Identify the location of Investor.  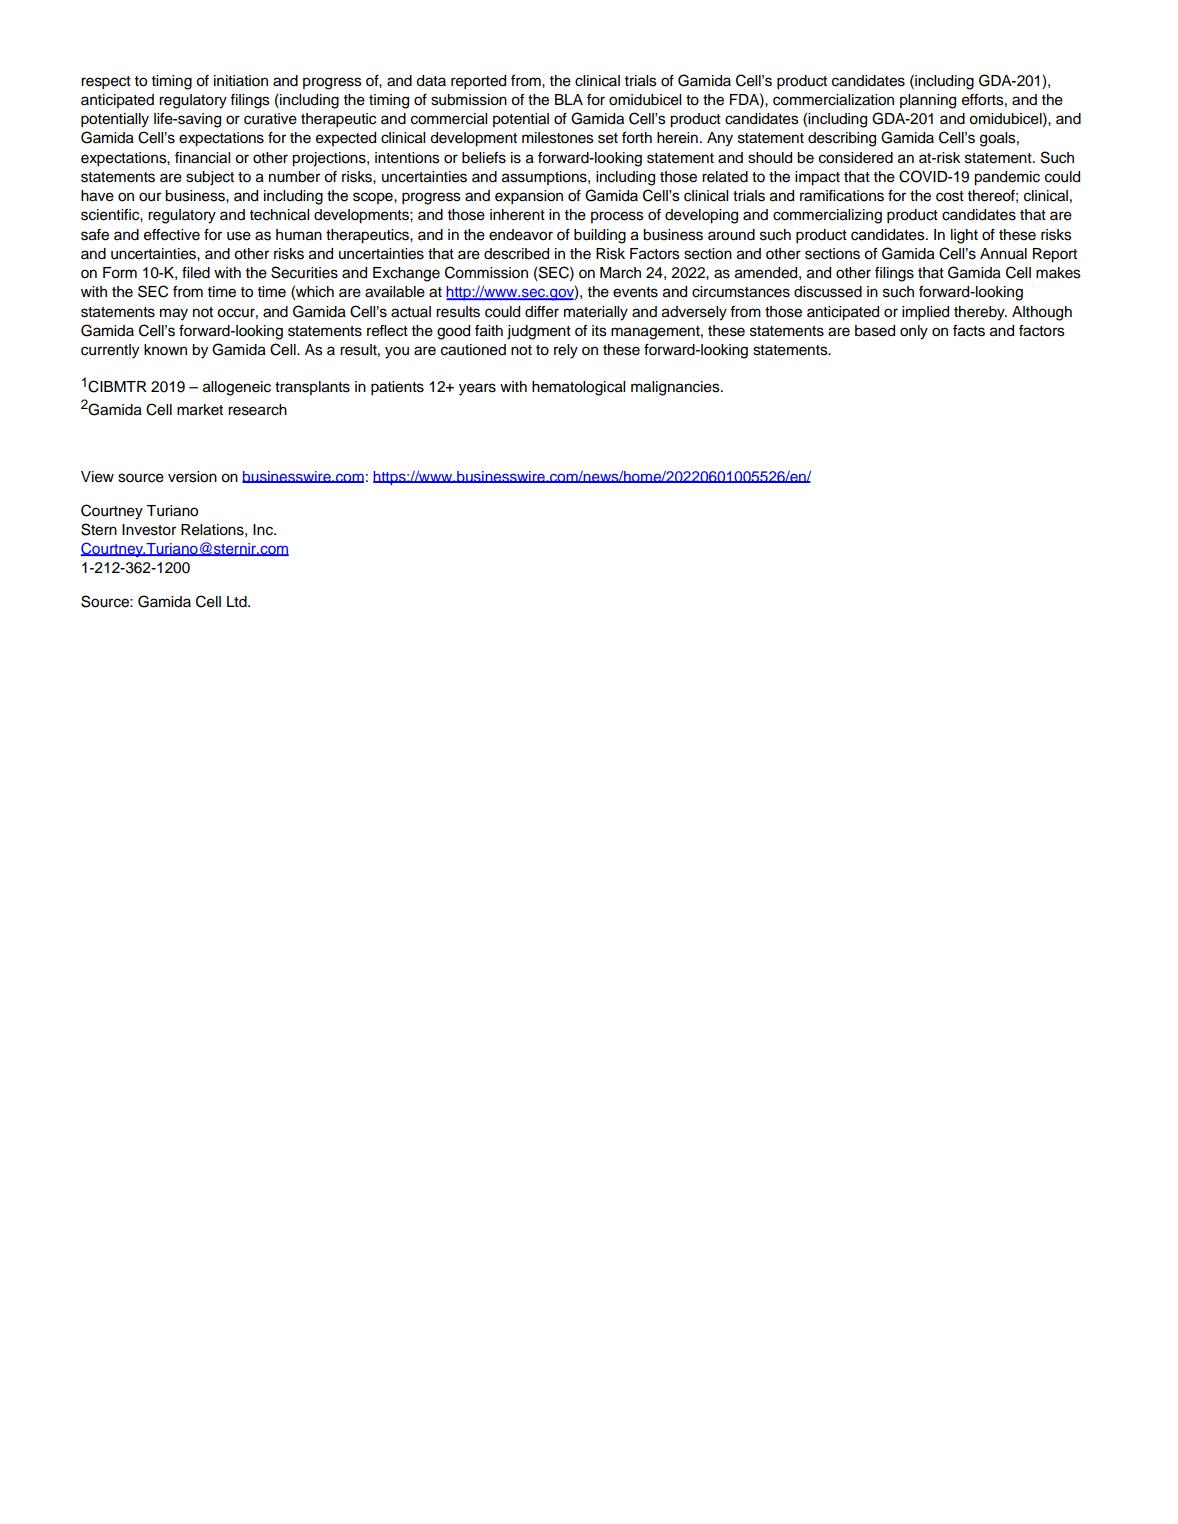
(149, 530).
